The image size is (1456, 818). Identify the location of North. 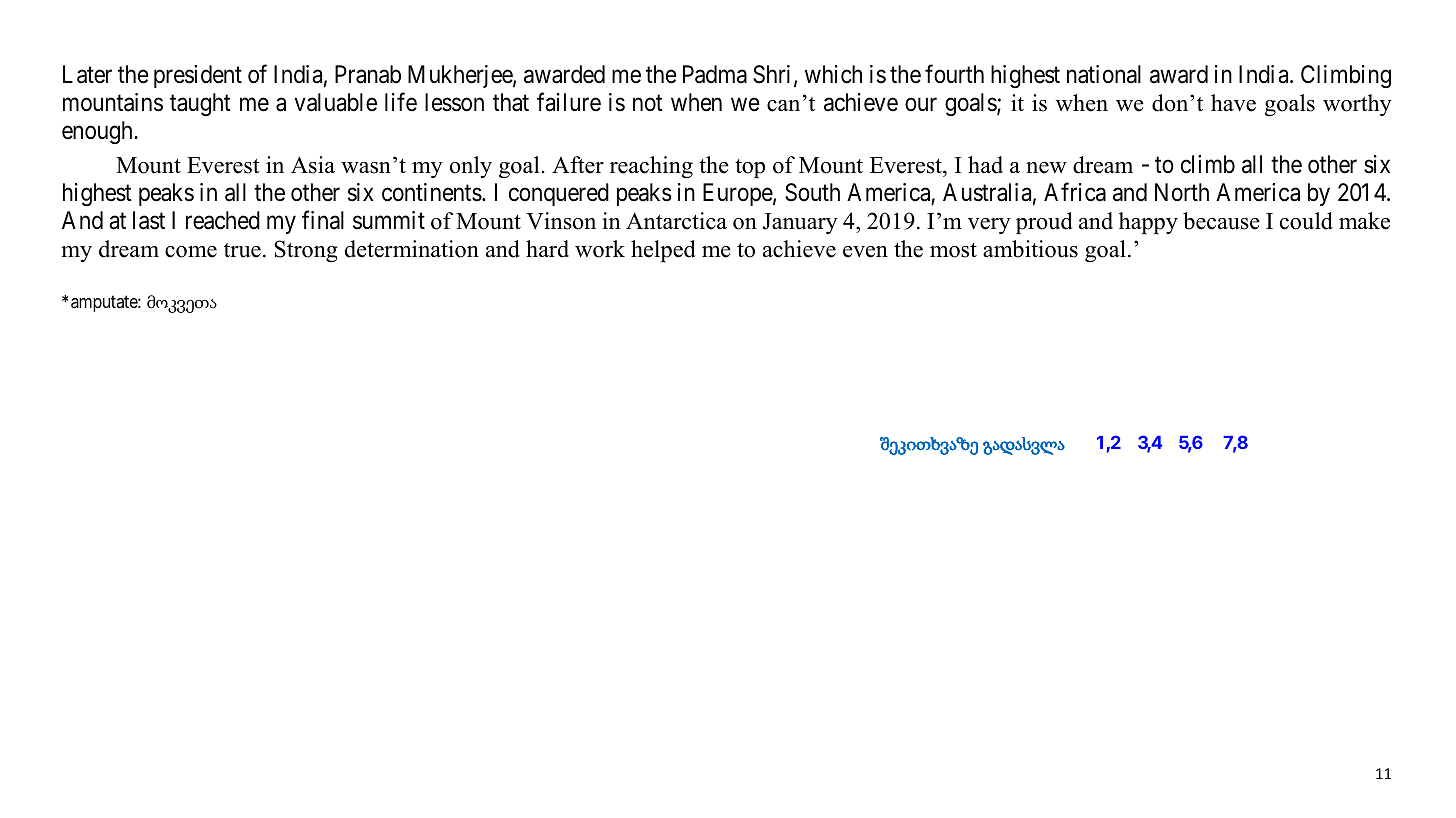
(1182, 192).
